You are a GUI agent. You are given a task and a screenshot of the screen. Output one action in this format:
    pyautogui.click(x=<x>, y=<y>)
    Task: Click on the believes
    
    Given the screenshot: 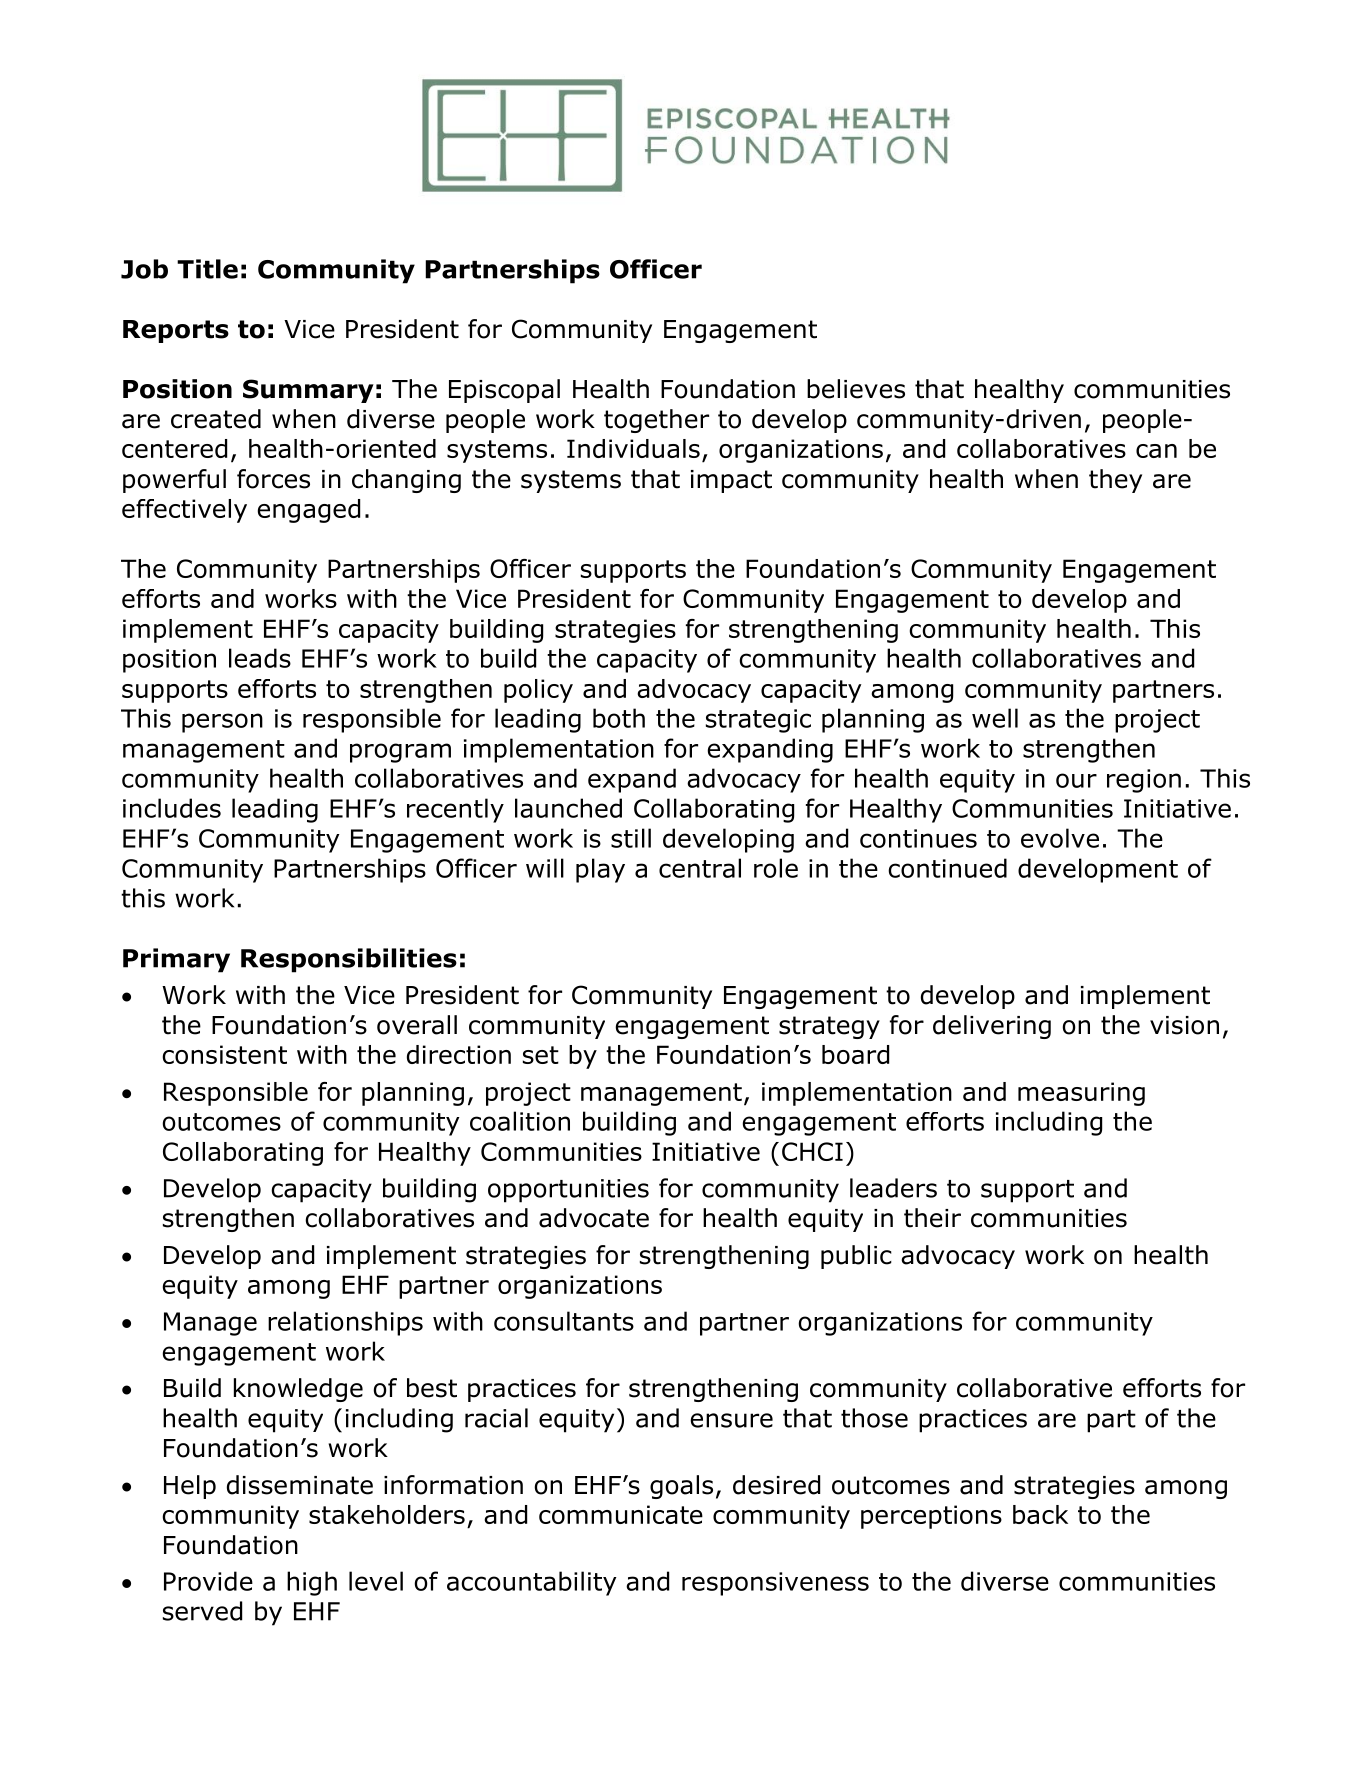 What is the action you would take?
    pyautogui.click(x=856, y=389)
